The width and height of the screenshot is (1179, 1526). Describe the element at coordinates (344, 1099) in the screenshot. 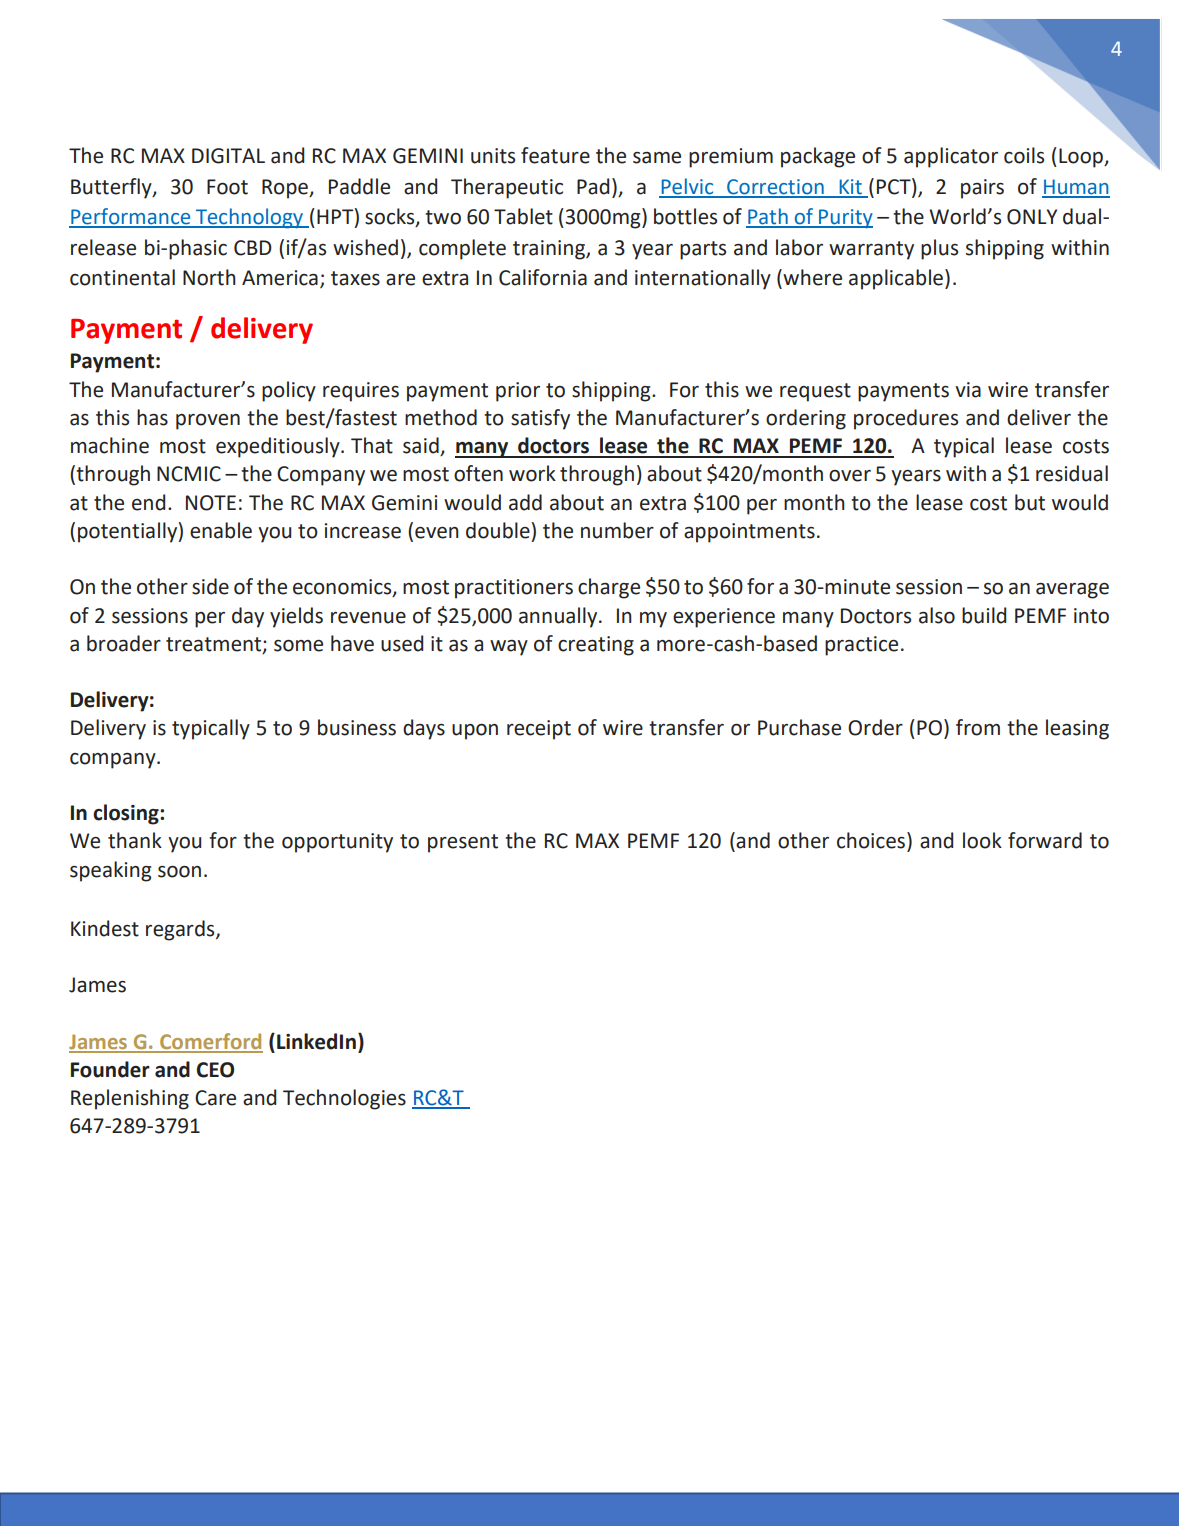

I see `Technologies` at that location.
